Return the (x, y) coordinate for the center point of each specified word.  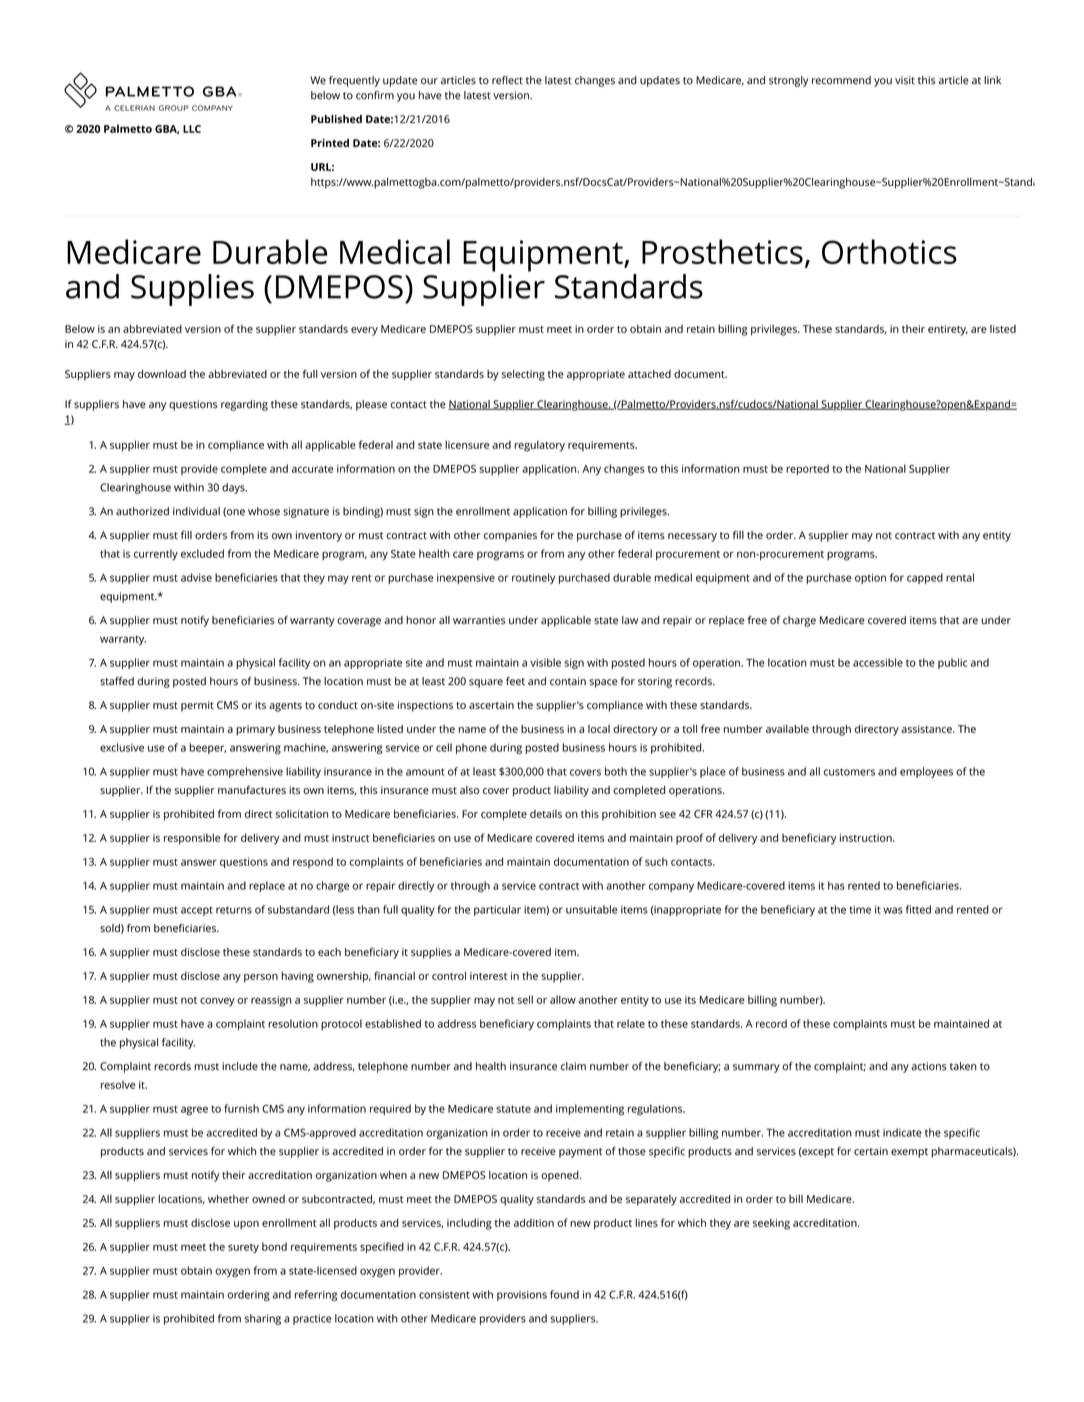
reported (807, 469)
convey (217, 1002)
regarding (244, 405)
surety (243, 1249)
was (893, 910)
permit (197, 706)
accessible (878, 662)
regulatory (540, 446)
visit (905, 80)
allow (563, 999)
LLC (192, 129)
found (564, 1294)
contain (568, 681)
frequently (354, 81)
